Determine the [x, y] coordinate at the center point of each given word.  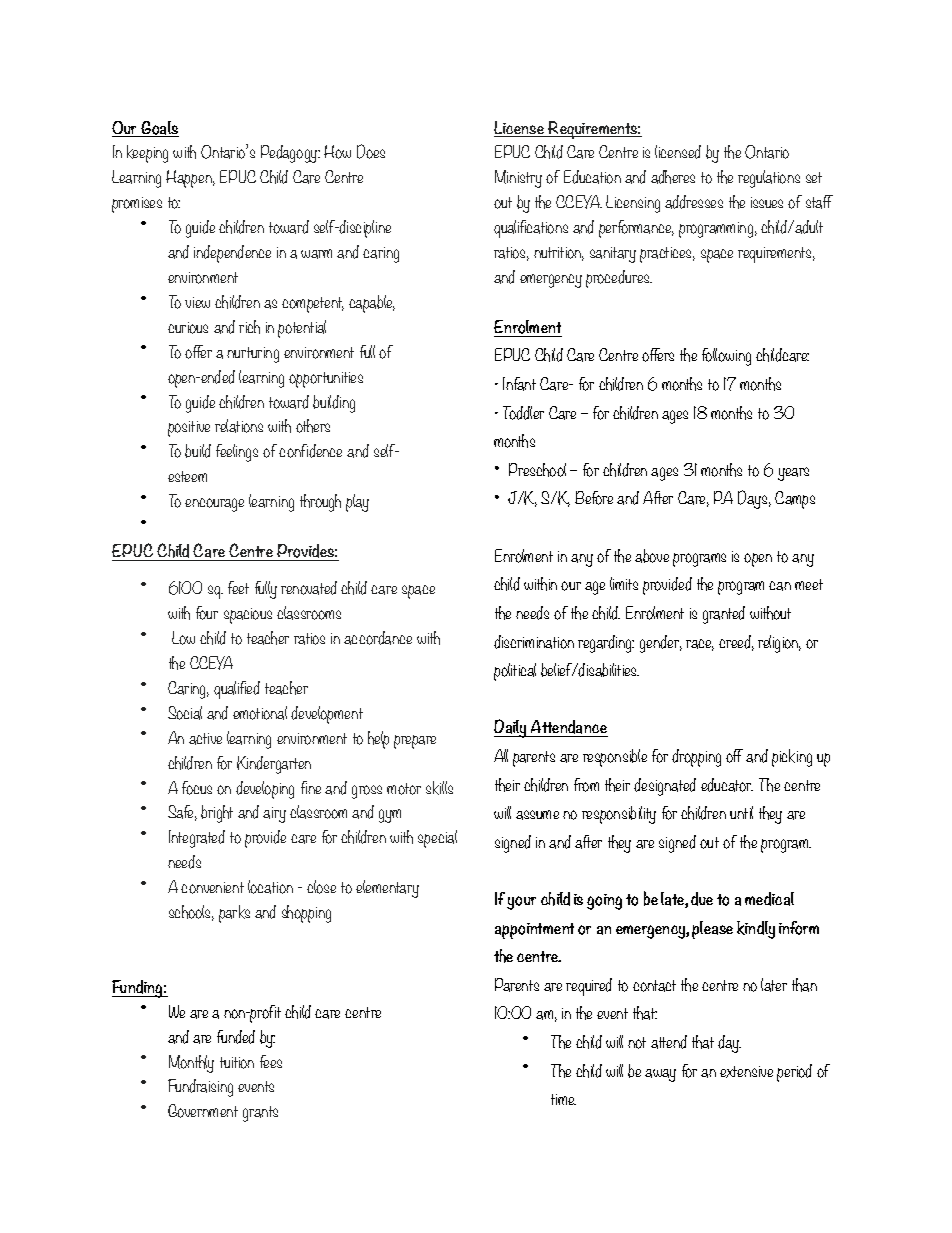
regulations [769, 179]
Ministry [518, 179]
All [501, 755]
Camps [795, 500]
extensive [746, 1072]
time [563, 1099]
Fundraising [200, 1088]
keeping [147, 154]
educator [727, 785]
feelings [237, 453]
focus [197, 788]
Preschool [537, 470]
